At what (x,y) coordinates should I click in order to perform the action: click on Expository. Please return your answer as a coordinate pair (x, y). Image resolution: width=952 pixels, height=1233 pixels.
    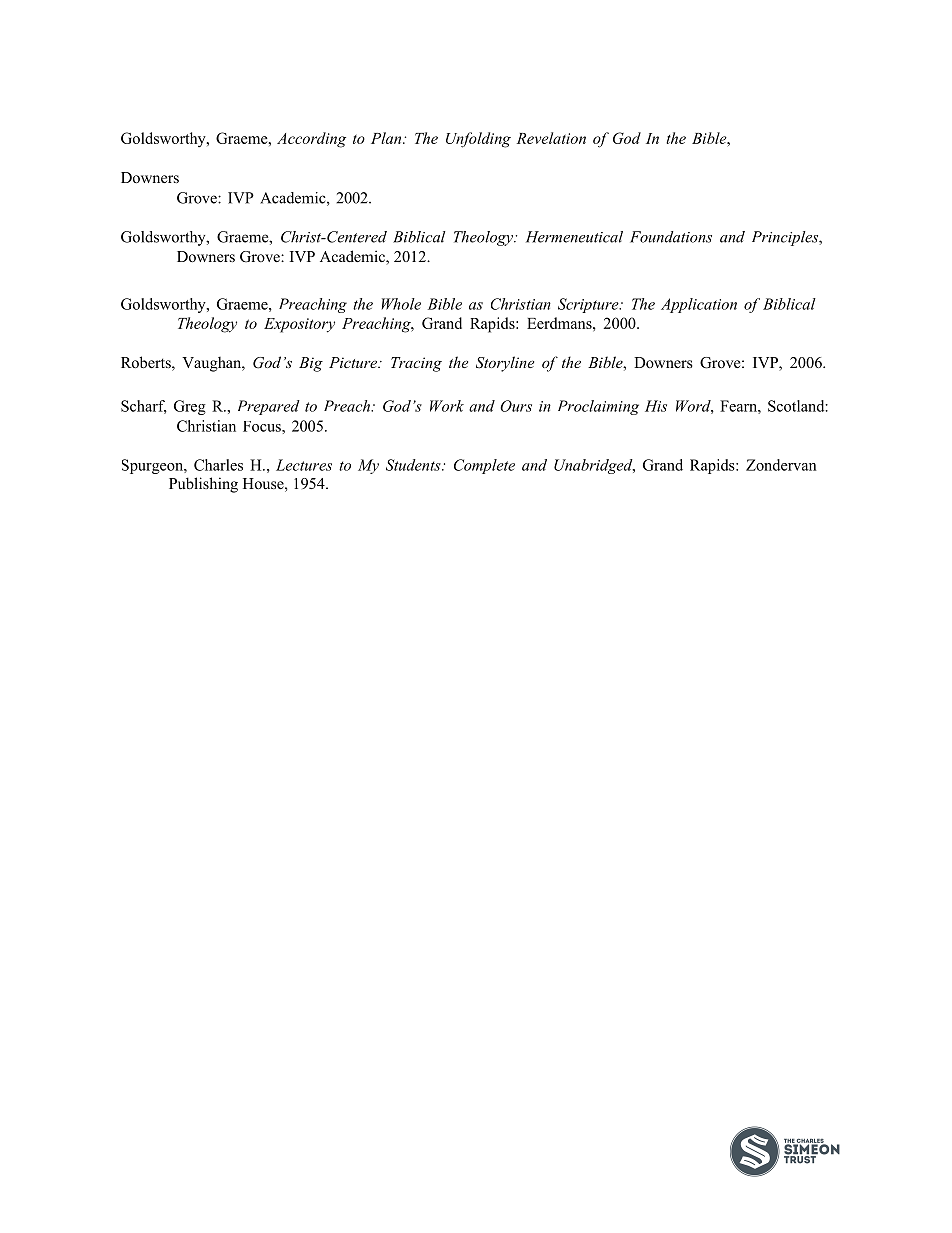
    Looking at the image, I should click on (299, 325).
